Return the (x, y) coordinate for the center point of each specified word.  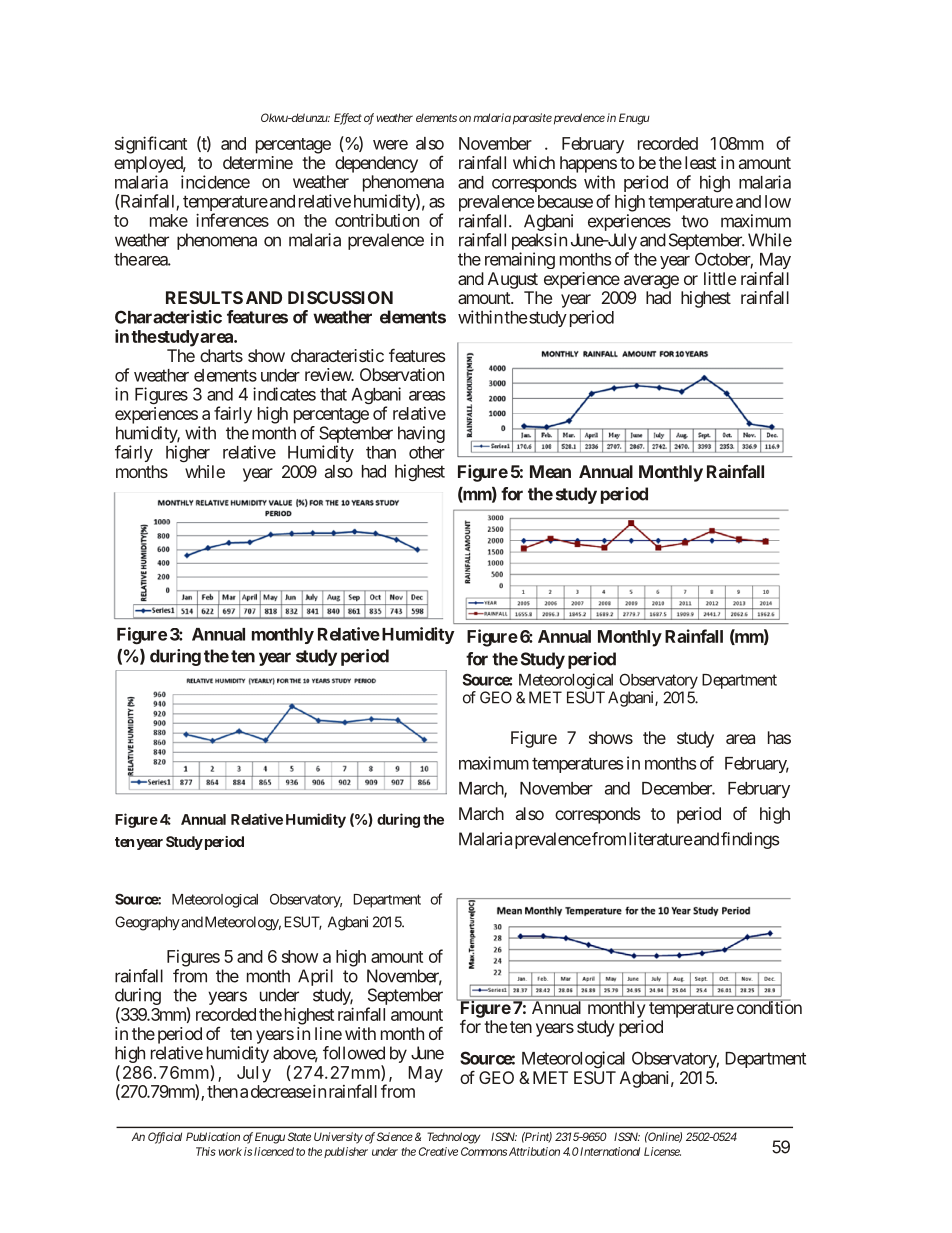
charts (221, 355)
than (381, 452)
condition (768, 1007)
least (700, 162)
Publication (213, 1136)
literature (661, 839)
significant (151, 145)
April (315, 977)
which (534, 162)
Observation (402, 374)
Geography (147, 923)
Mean (550, 471)
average (651, 282)
